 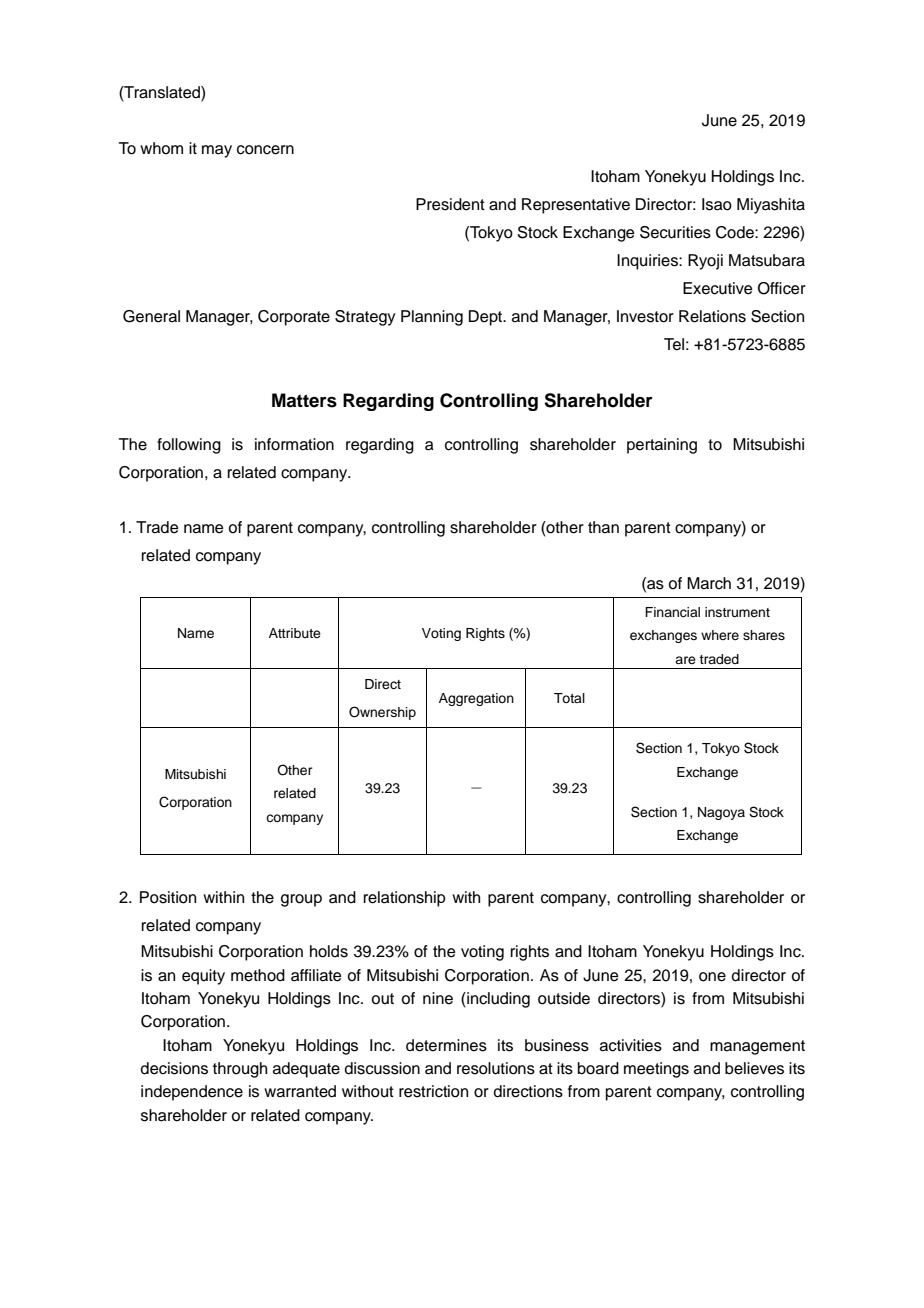 I want to click on Position, so click(x=168, y=897).
